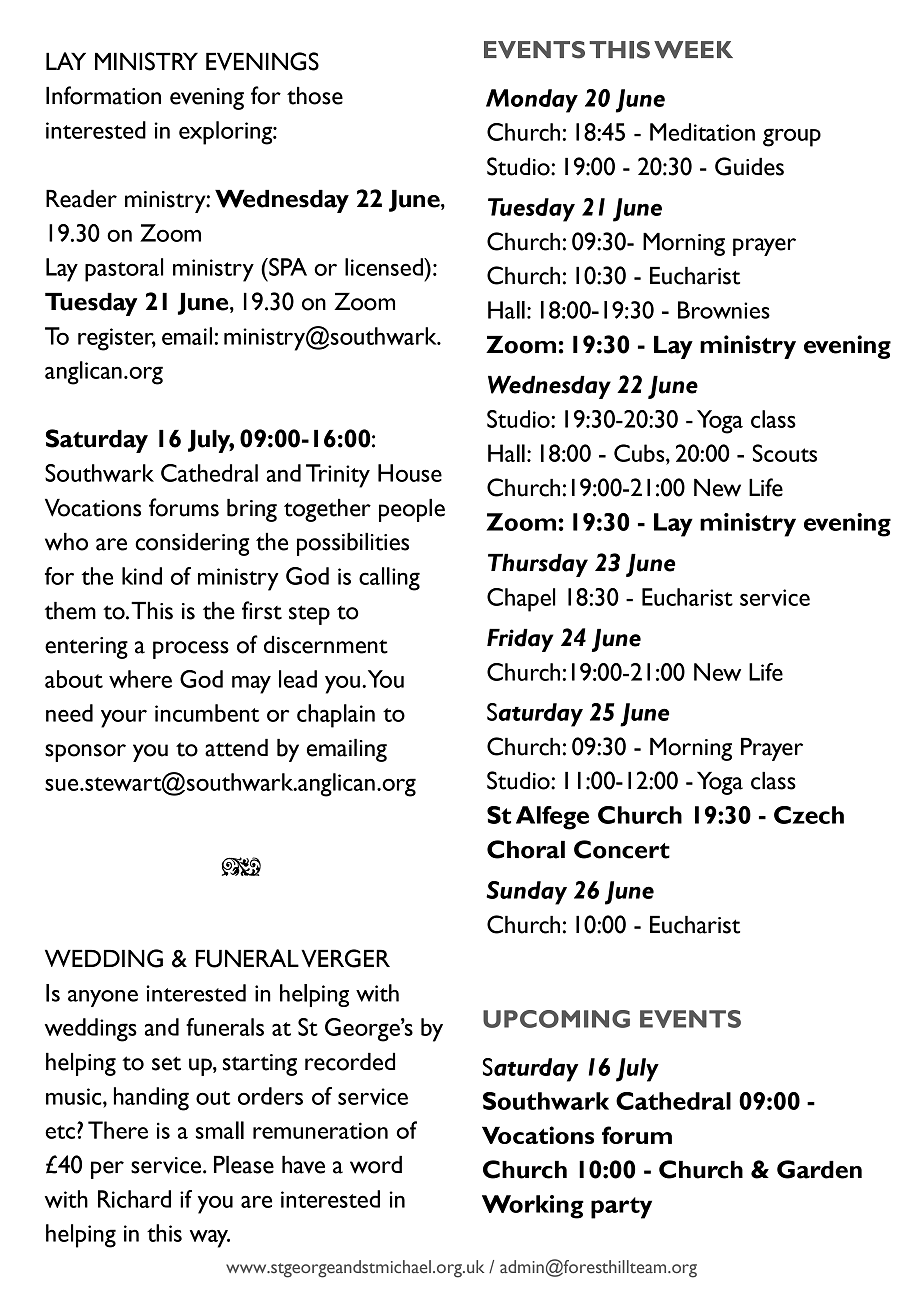 The image size is (924, 1308). I want to click on WEEK, so click(693, 50).
